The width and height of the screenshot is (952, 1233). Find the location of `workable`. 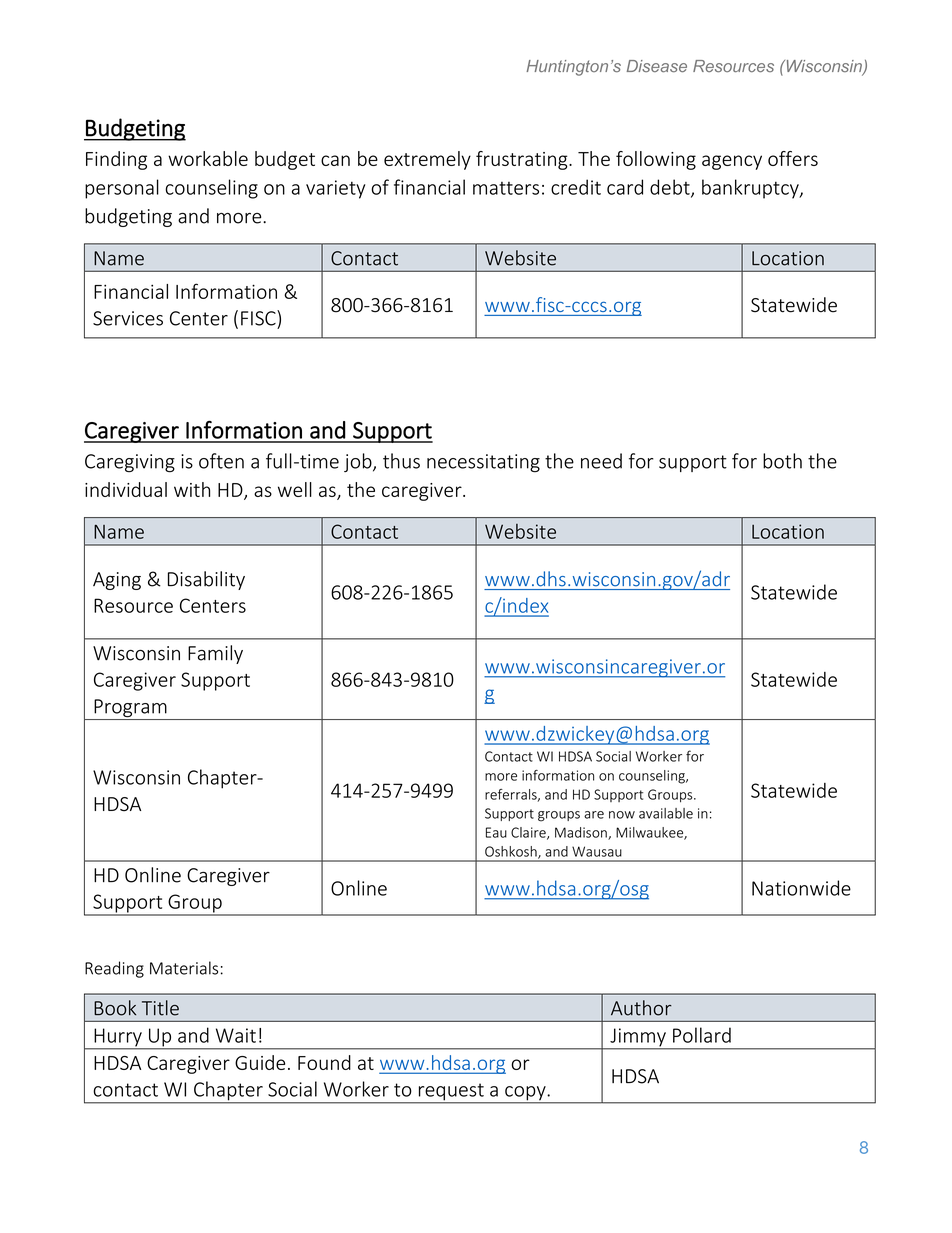

workable is located at coordinates (208, 158).
